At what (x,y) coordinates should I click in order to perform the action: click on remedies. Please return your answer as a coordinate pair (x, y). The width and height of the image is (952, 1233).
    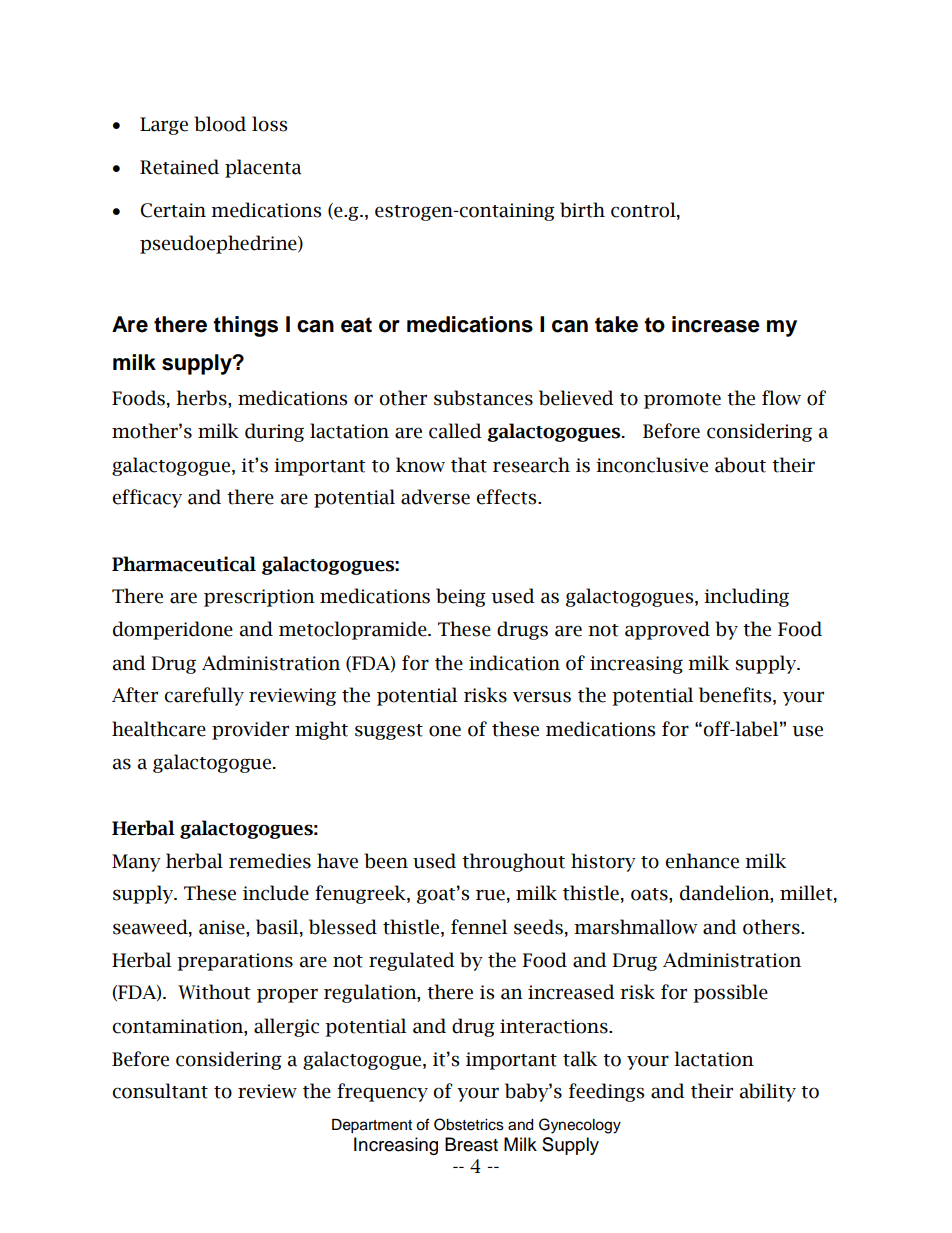
    Looking at the image, I should click on (270, 861).
